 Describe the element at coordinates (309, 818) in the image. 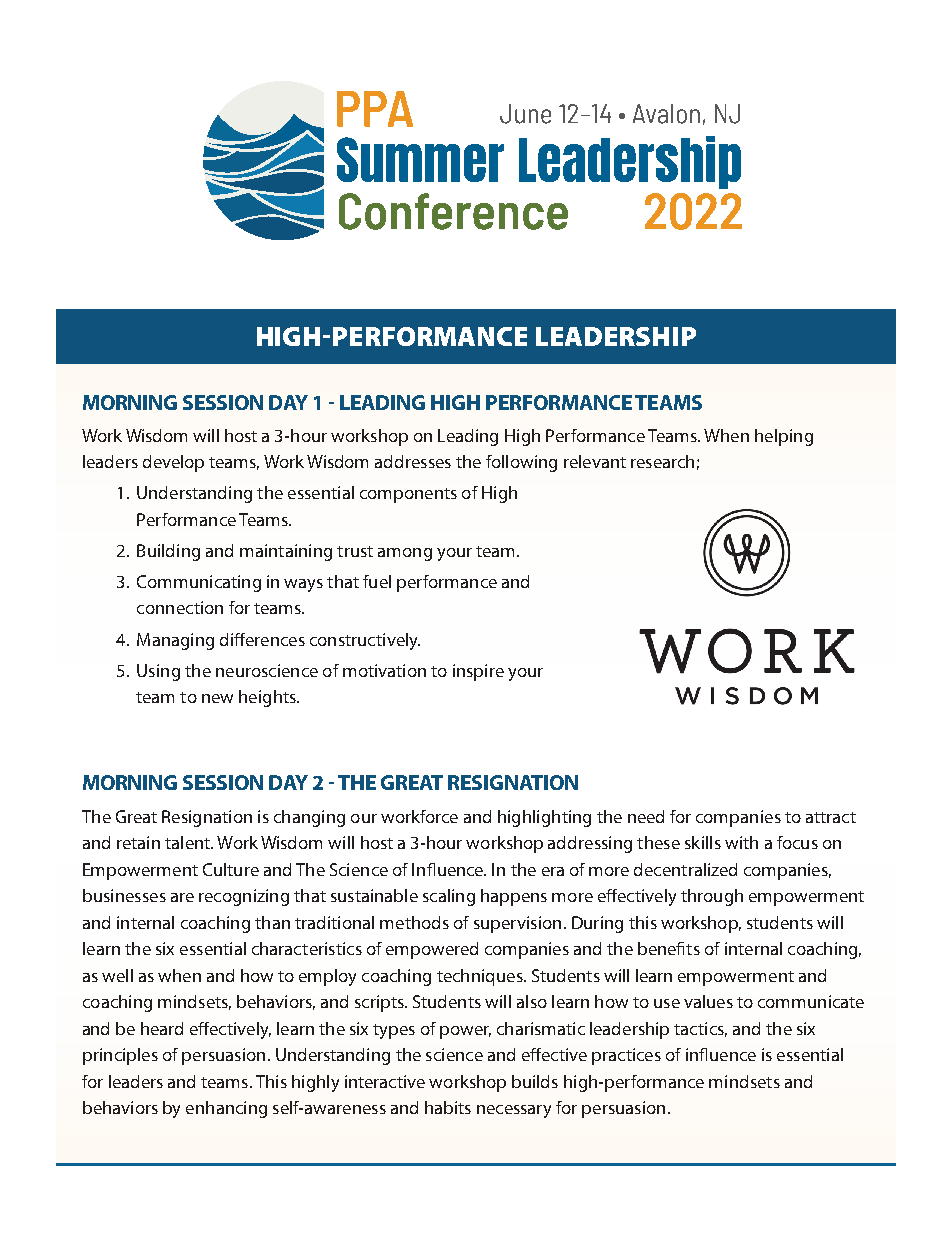

I see `changing` at that location.
